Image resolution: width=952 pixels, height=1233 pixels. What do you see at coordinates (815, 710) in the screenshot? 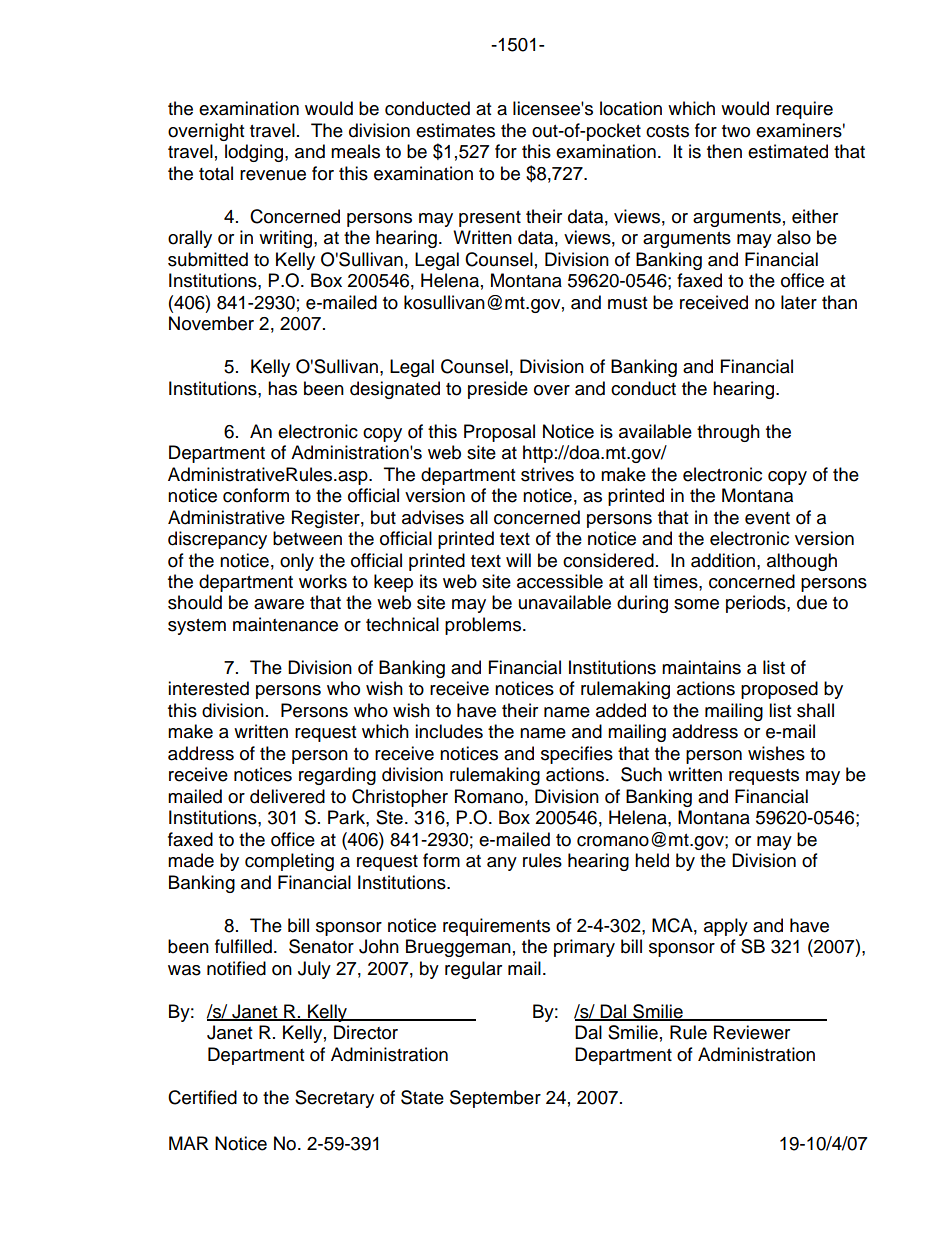
I see `shall` at bounding box center [815, 710].
